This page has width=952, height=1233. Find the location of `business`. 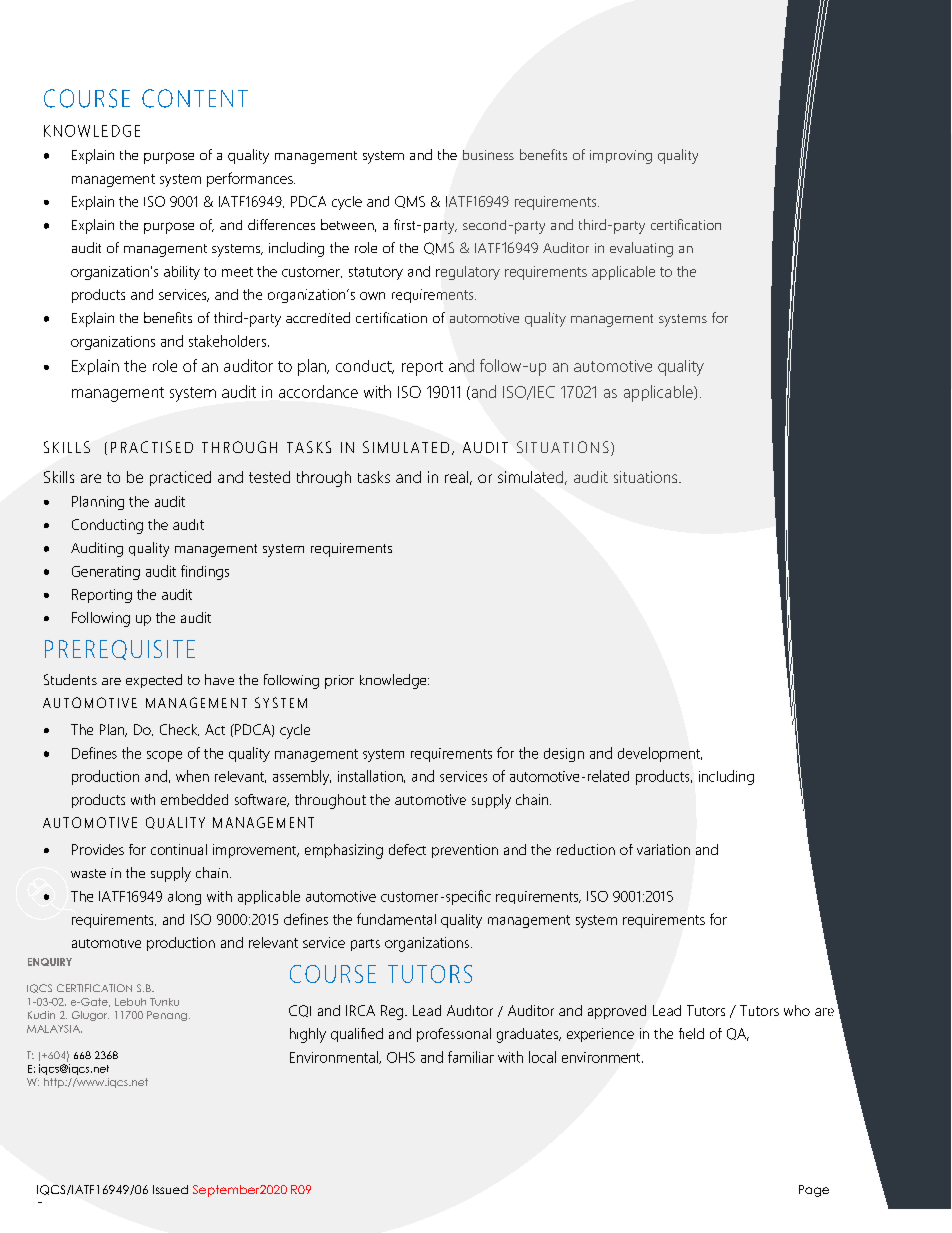

business is located at coordinates (488, 155).
